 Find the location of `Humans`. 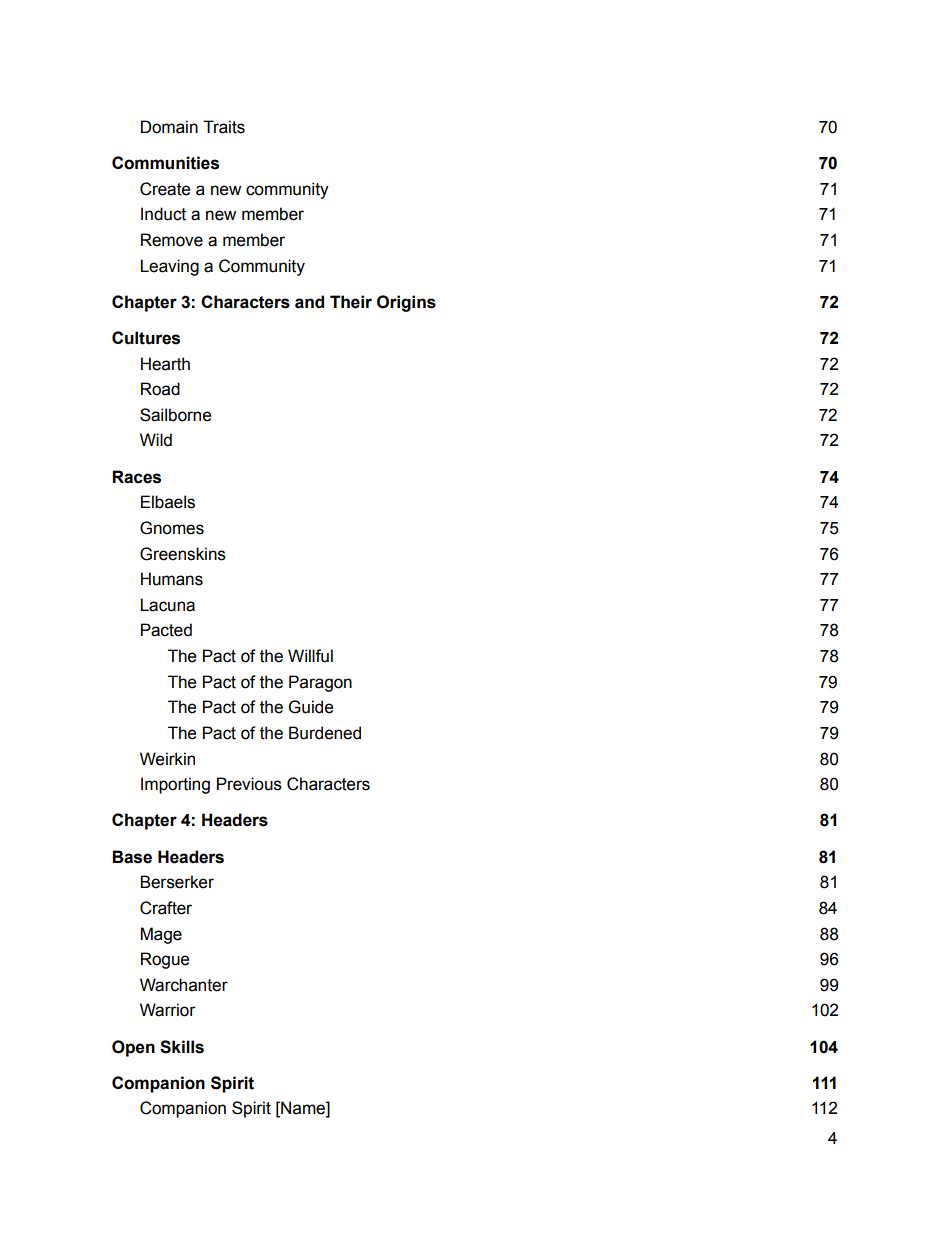

Humans is located at coordinates (172, 579).
